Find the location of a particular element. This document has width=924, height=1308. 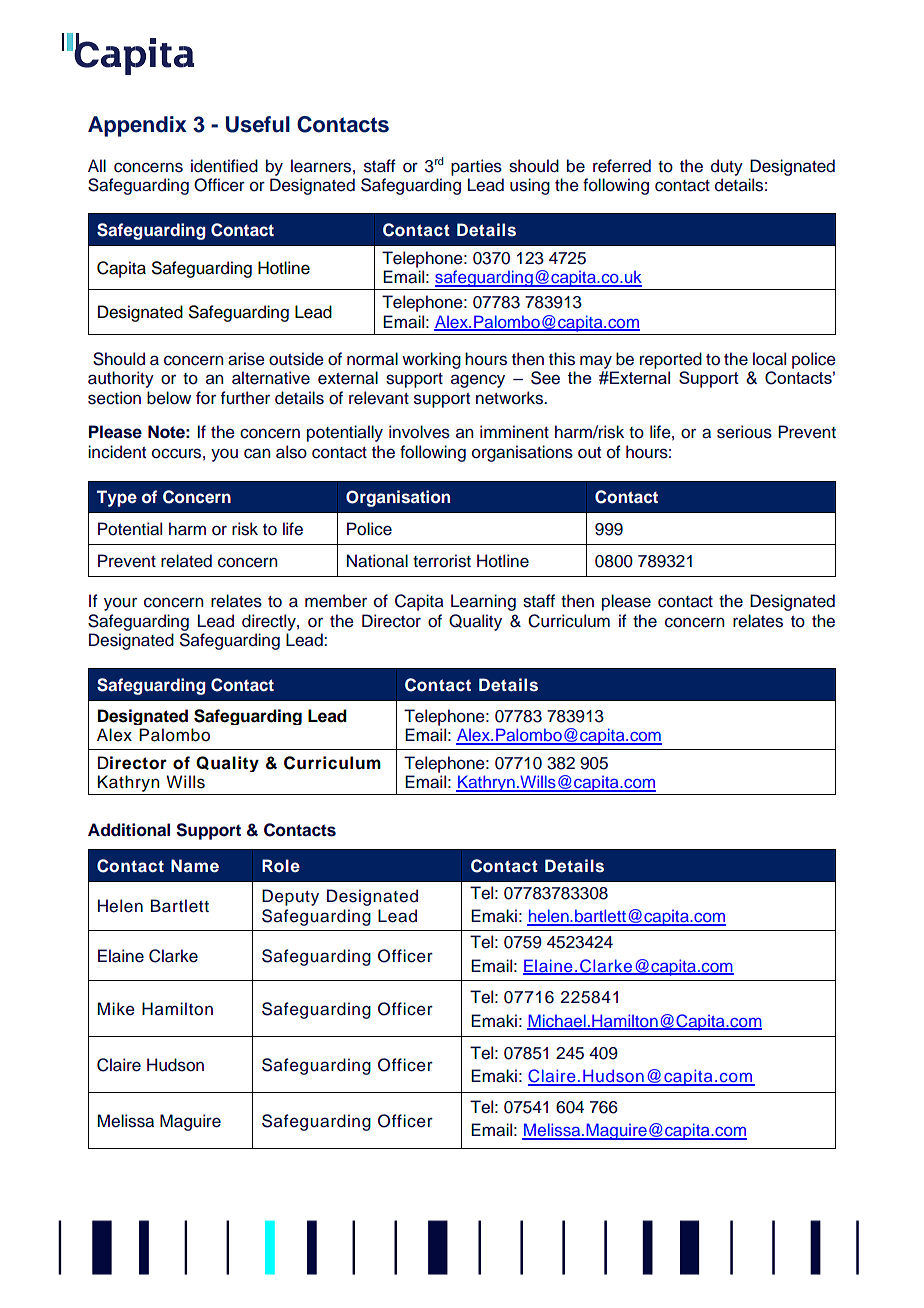

Role is located at coordinates (281, 865).
